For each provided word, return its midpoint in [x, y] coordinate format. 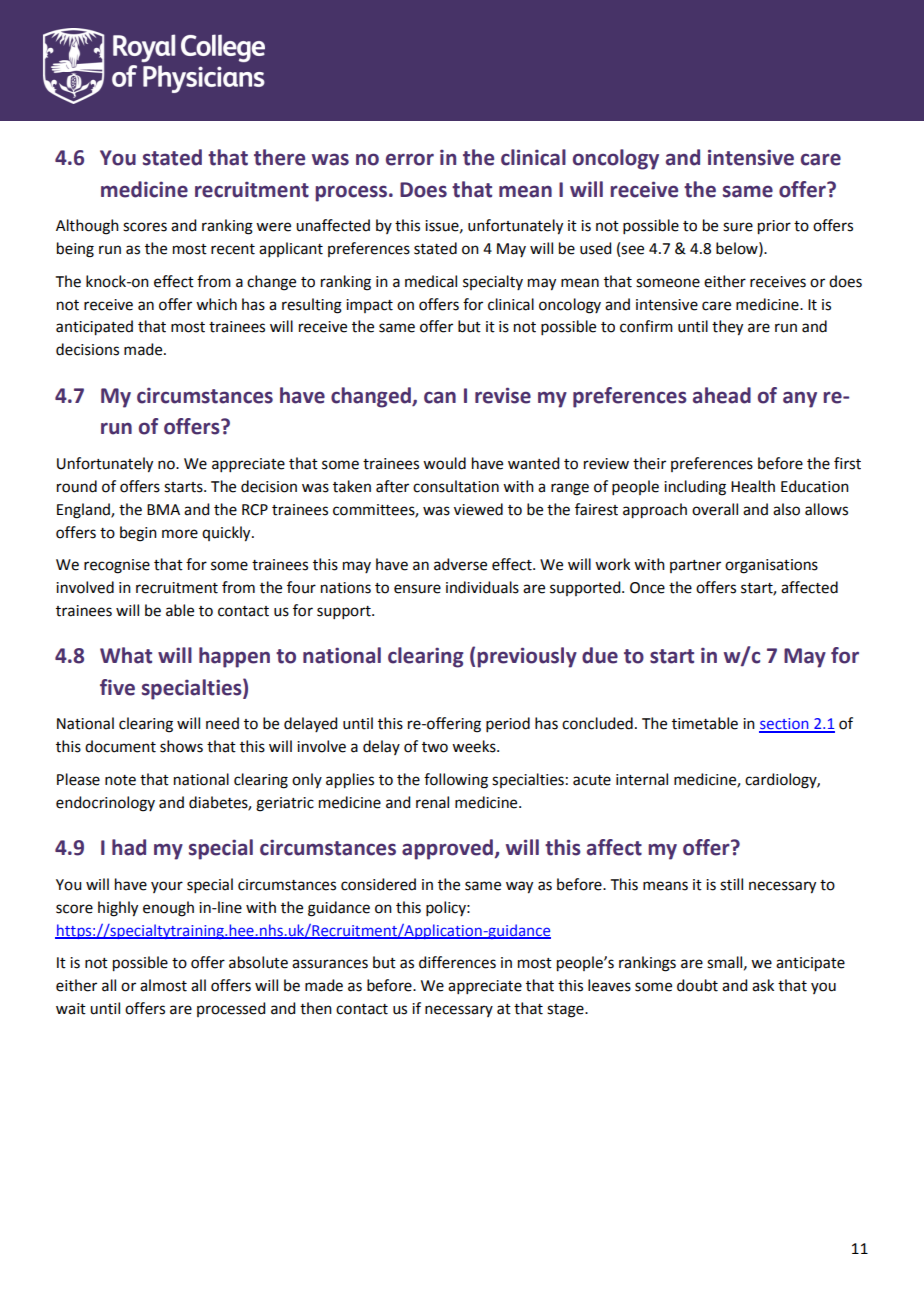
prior [774, 227]
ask [763, 985]
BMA [163, 509]
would [444, 463]
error [410, 159]
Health [753, 486]
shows [181, 746]
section [785, 725]
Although [87, 227]
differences [457, 962]
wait [71, 1009]
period [508, 724]
